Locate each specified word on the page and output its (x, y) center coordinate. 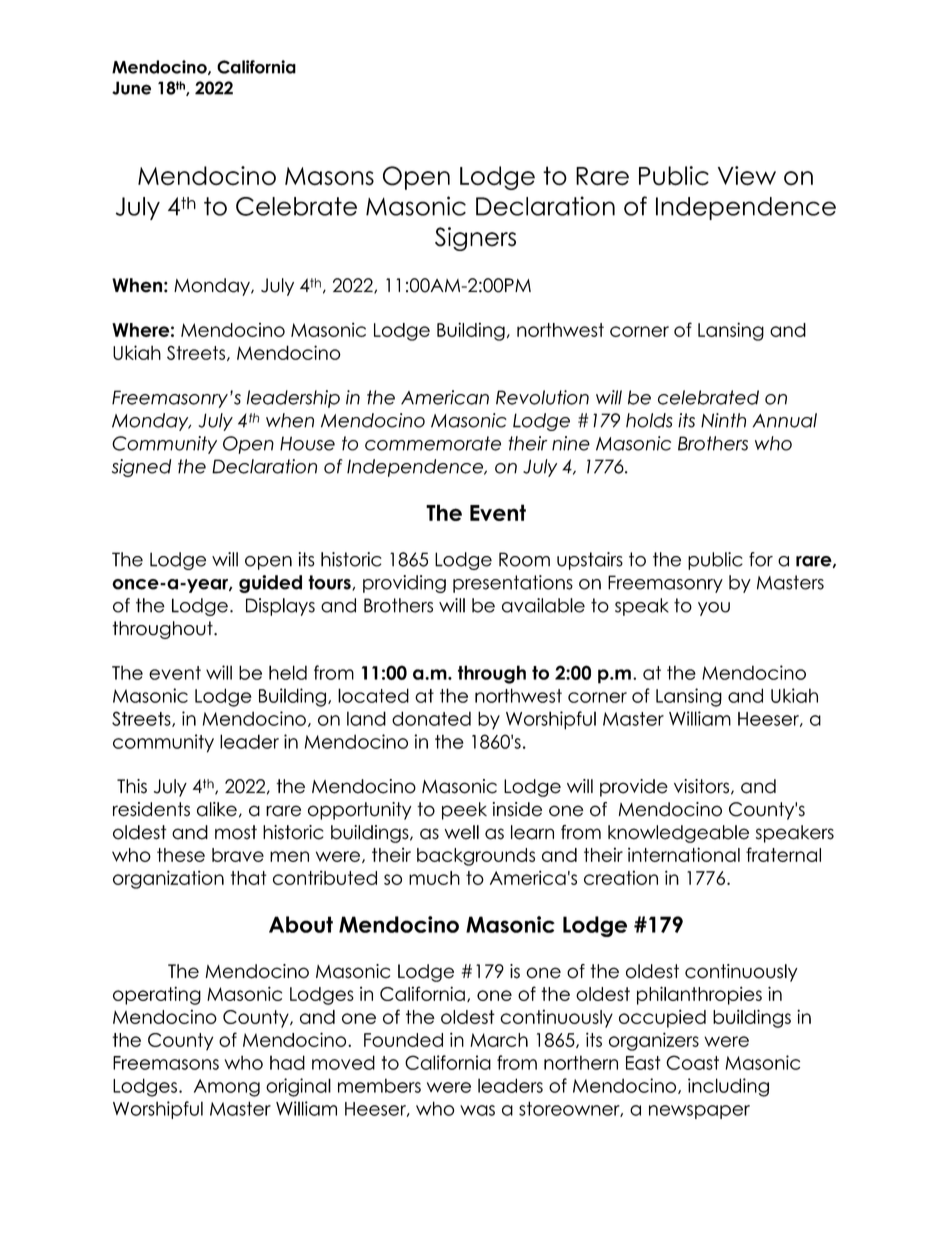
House (307, 443)
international (684, 854)
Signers (475, 239)
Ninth (723, 420)
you (714, 609)
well (461, 832)
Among (227, 1088)
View (747, 176)
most (236, 832)
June (131, 88)
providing (404, 584)
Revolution (542, 397)
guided (270, 584)
